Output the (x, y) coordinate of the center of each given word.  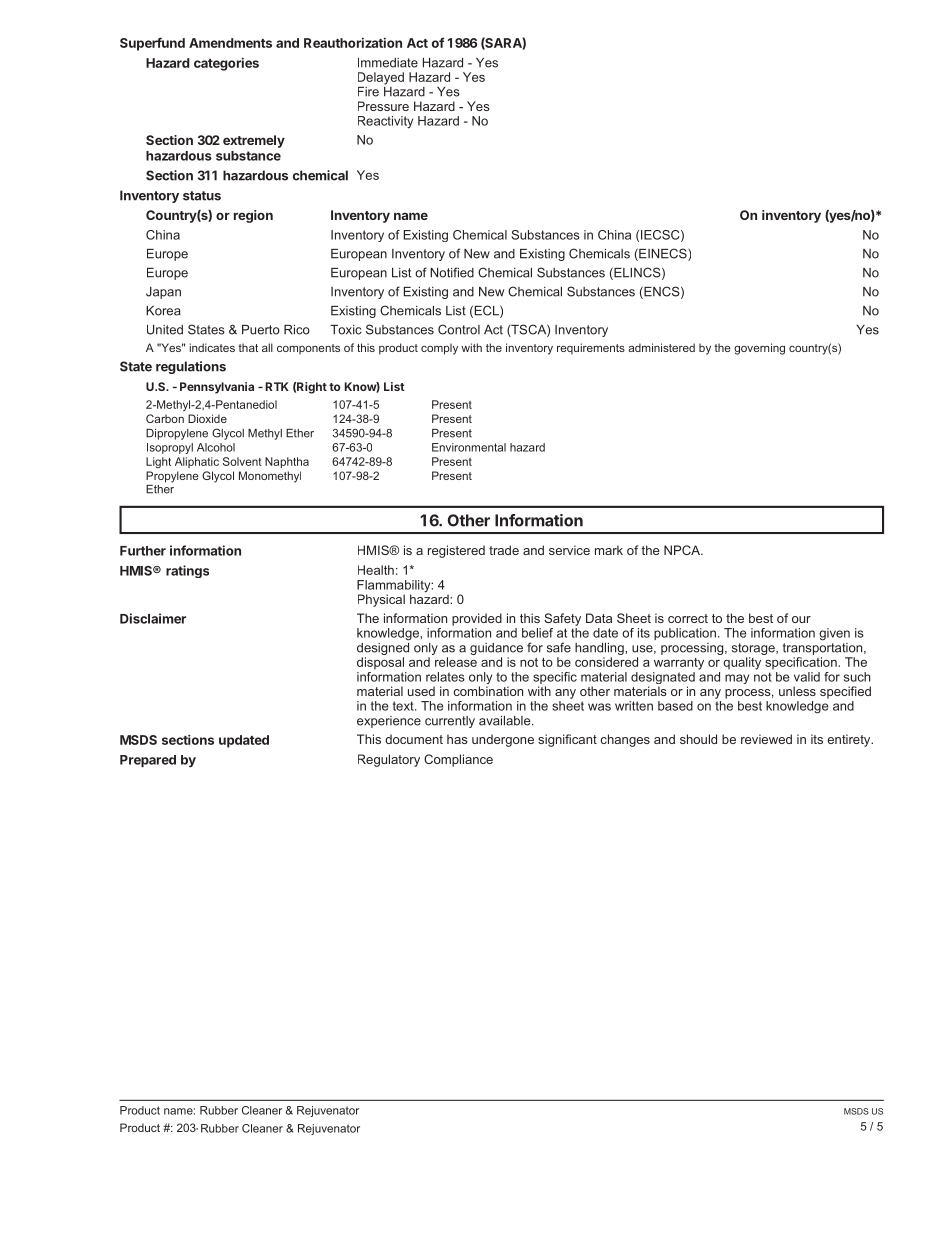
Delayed (381, 78)
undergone (503, 740)
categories (226, 64)
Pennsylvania (217, 388)
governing (759, 349)
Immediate (388, 63)
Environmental (469, 447)
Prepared (148, 761)
